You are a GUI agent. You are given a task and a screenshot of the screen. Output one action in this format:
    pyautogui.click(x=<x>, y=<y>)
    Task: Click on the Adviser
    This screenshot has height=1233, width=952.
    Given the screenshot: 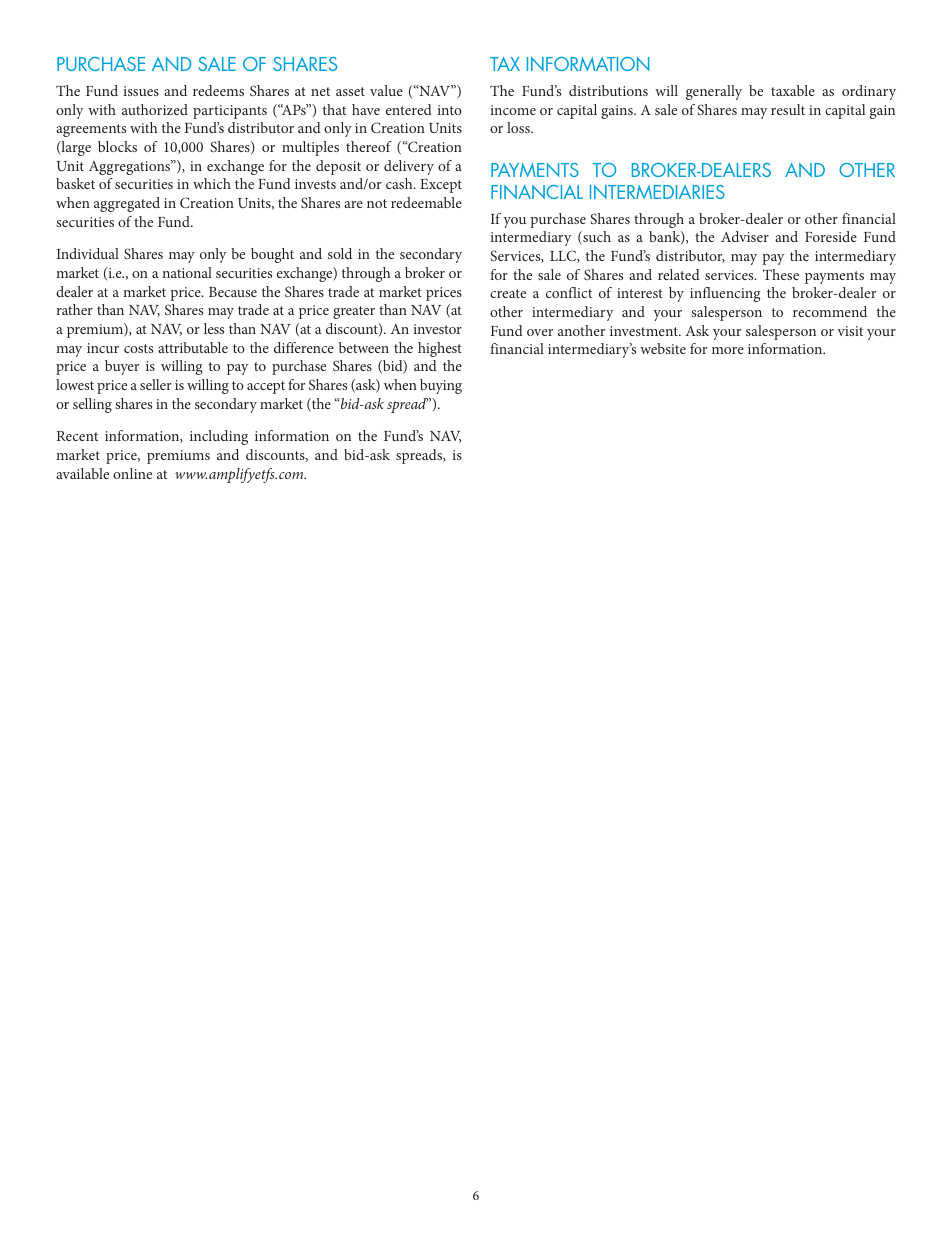 What is the action you would take?
    pyautogui.click(x=745, y=236)
